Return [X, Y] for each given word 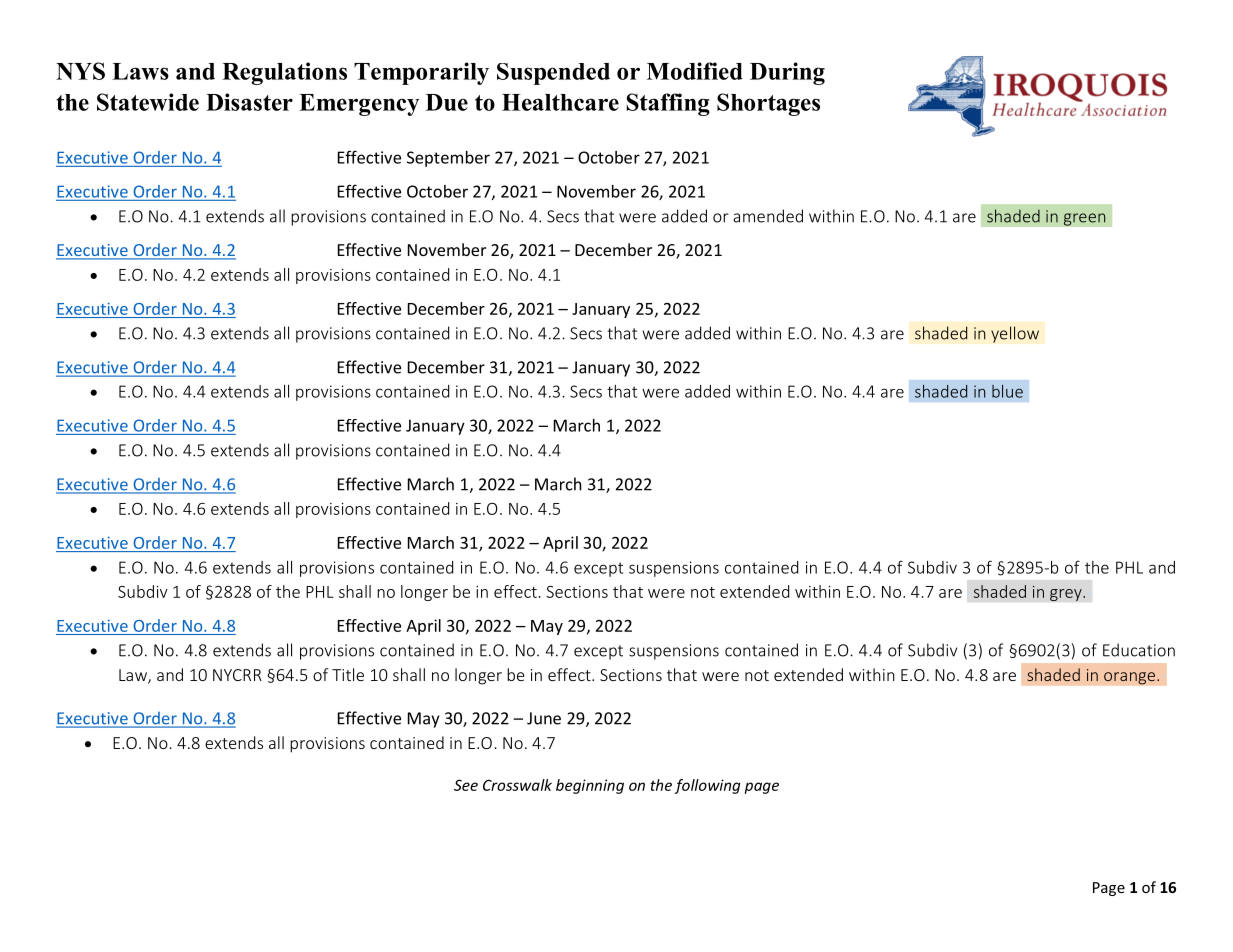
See [466, 785]
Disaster [249, 102]
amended [768, 216]
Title [348, 674]
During [787, 73]
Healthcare [560, 102]
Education [1139, 650]
